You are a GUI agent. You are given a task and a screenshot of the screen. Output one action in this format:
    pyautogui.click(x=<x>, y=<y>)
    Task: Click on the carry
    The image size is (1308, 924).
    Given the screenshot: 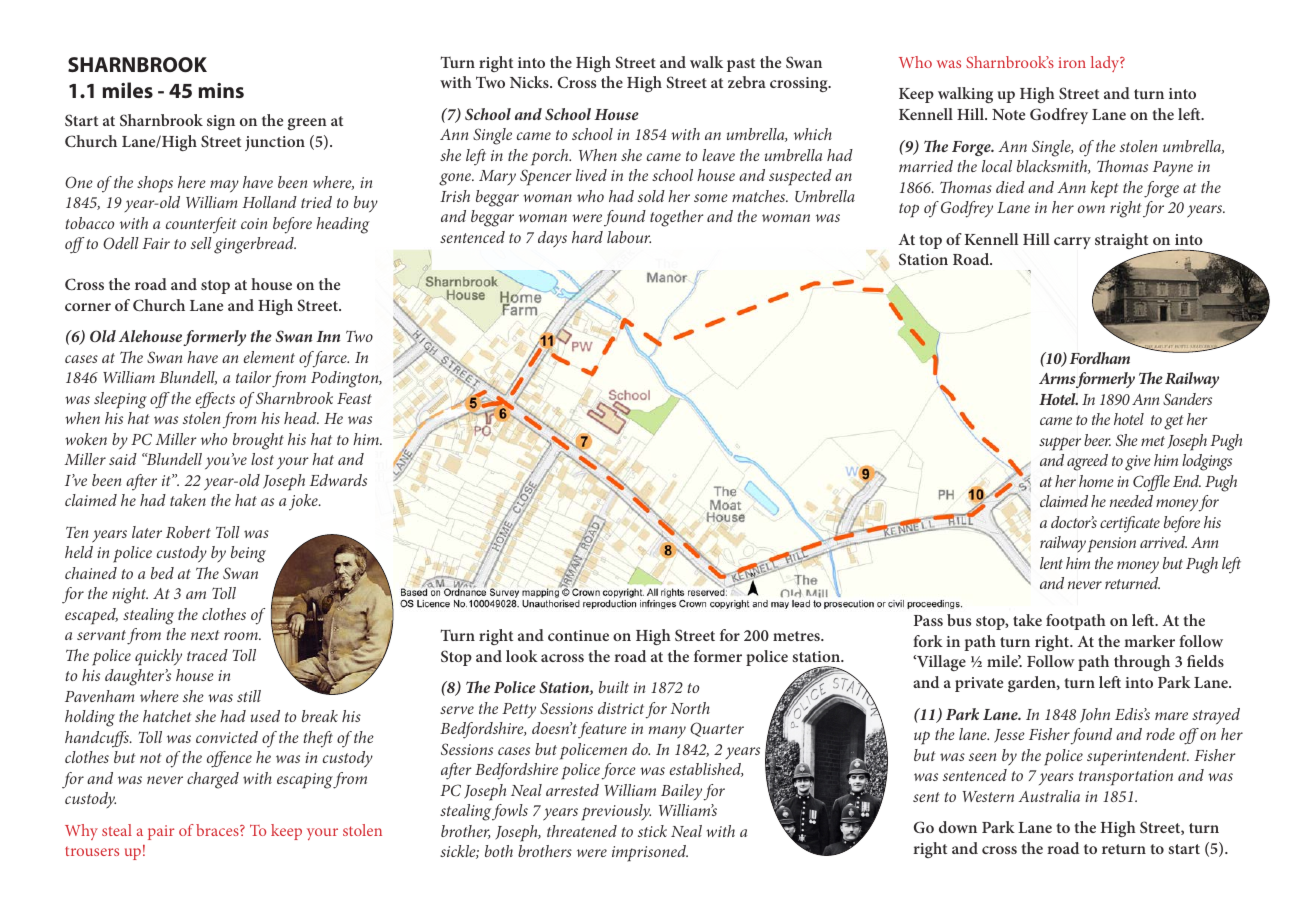 What is the action you would take?
    pyautogui.click(x=1072, y=243)
